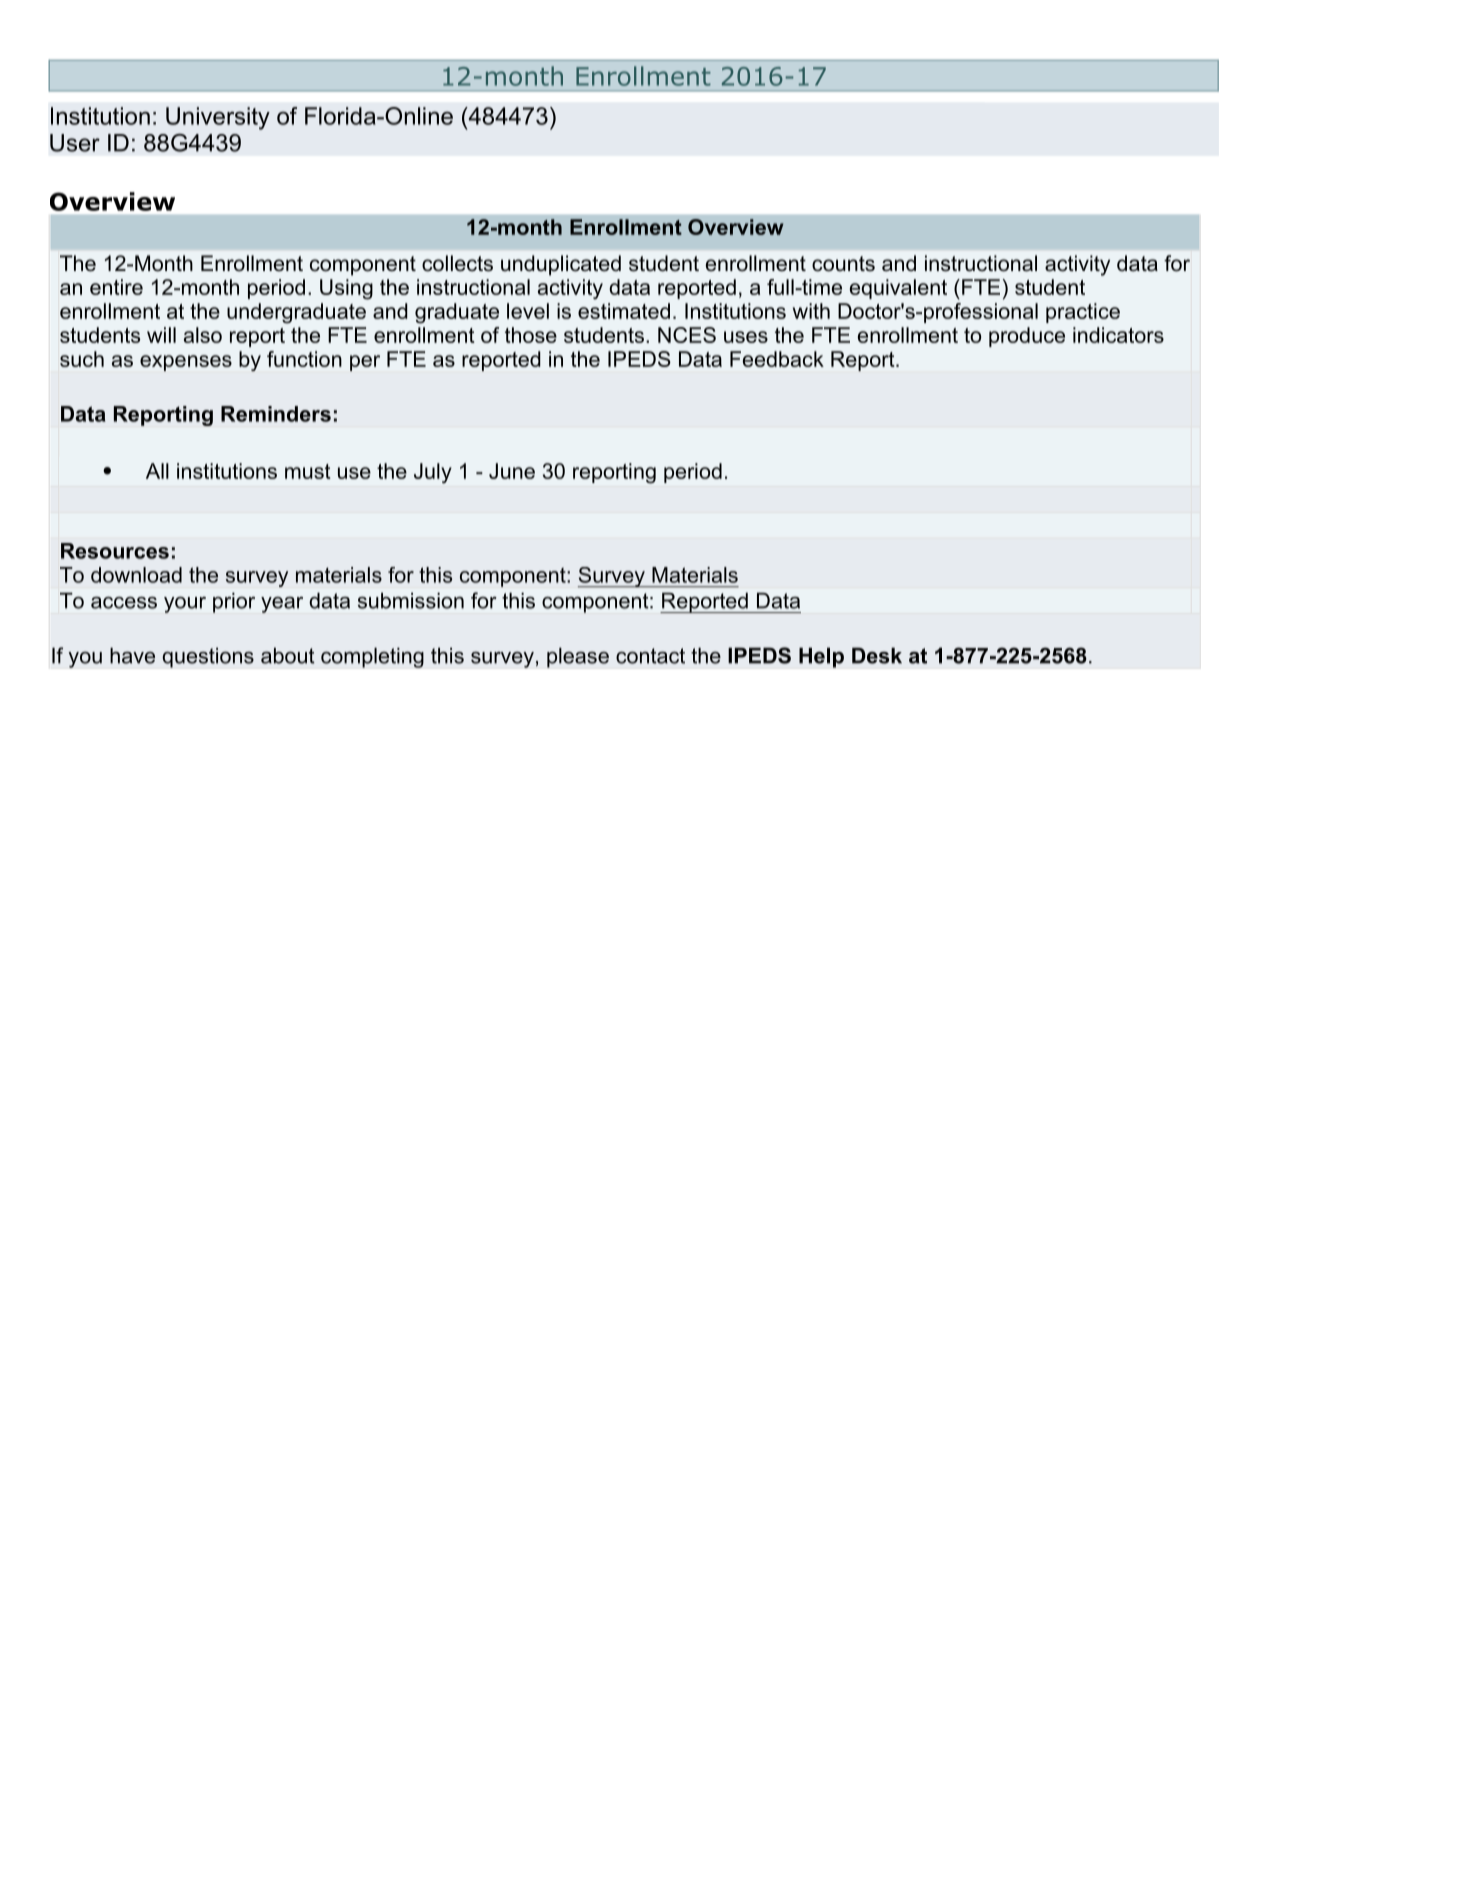 The height and width of the document is (1901, 1469). What do you see at coordinates (1083, 313) in the document?
I see `practice` at bounding box center [1083, 313].
